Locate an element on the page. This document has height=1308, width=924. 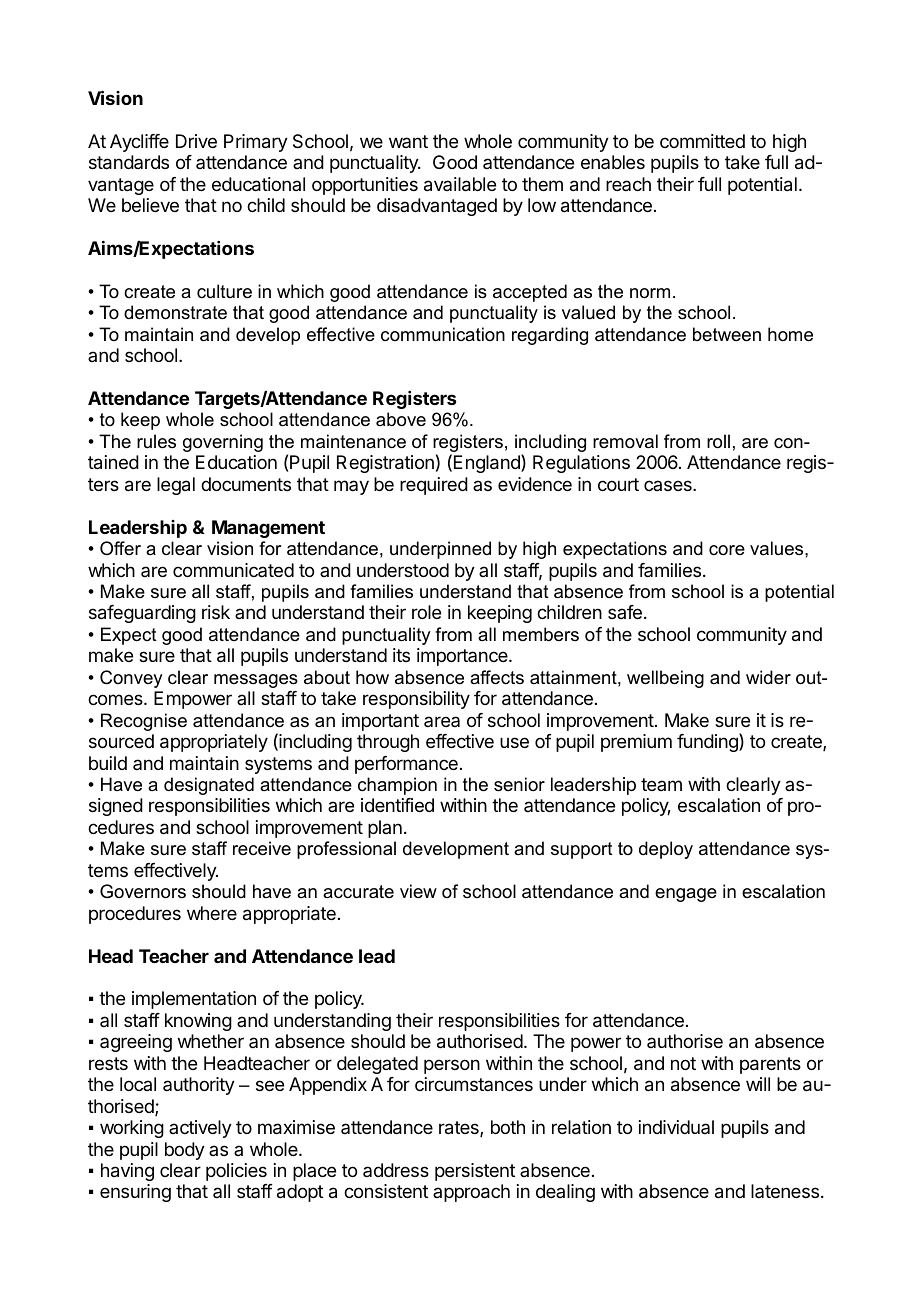
available is located at coordinates (460, 184).
